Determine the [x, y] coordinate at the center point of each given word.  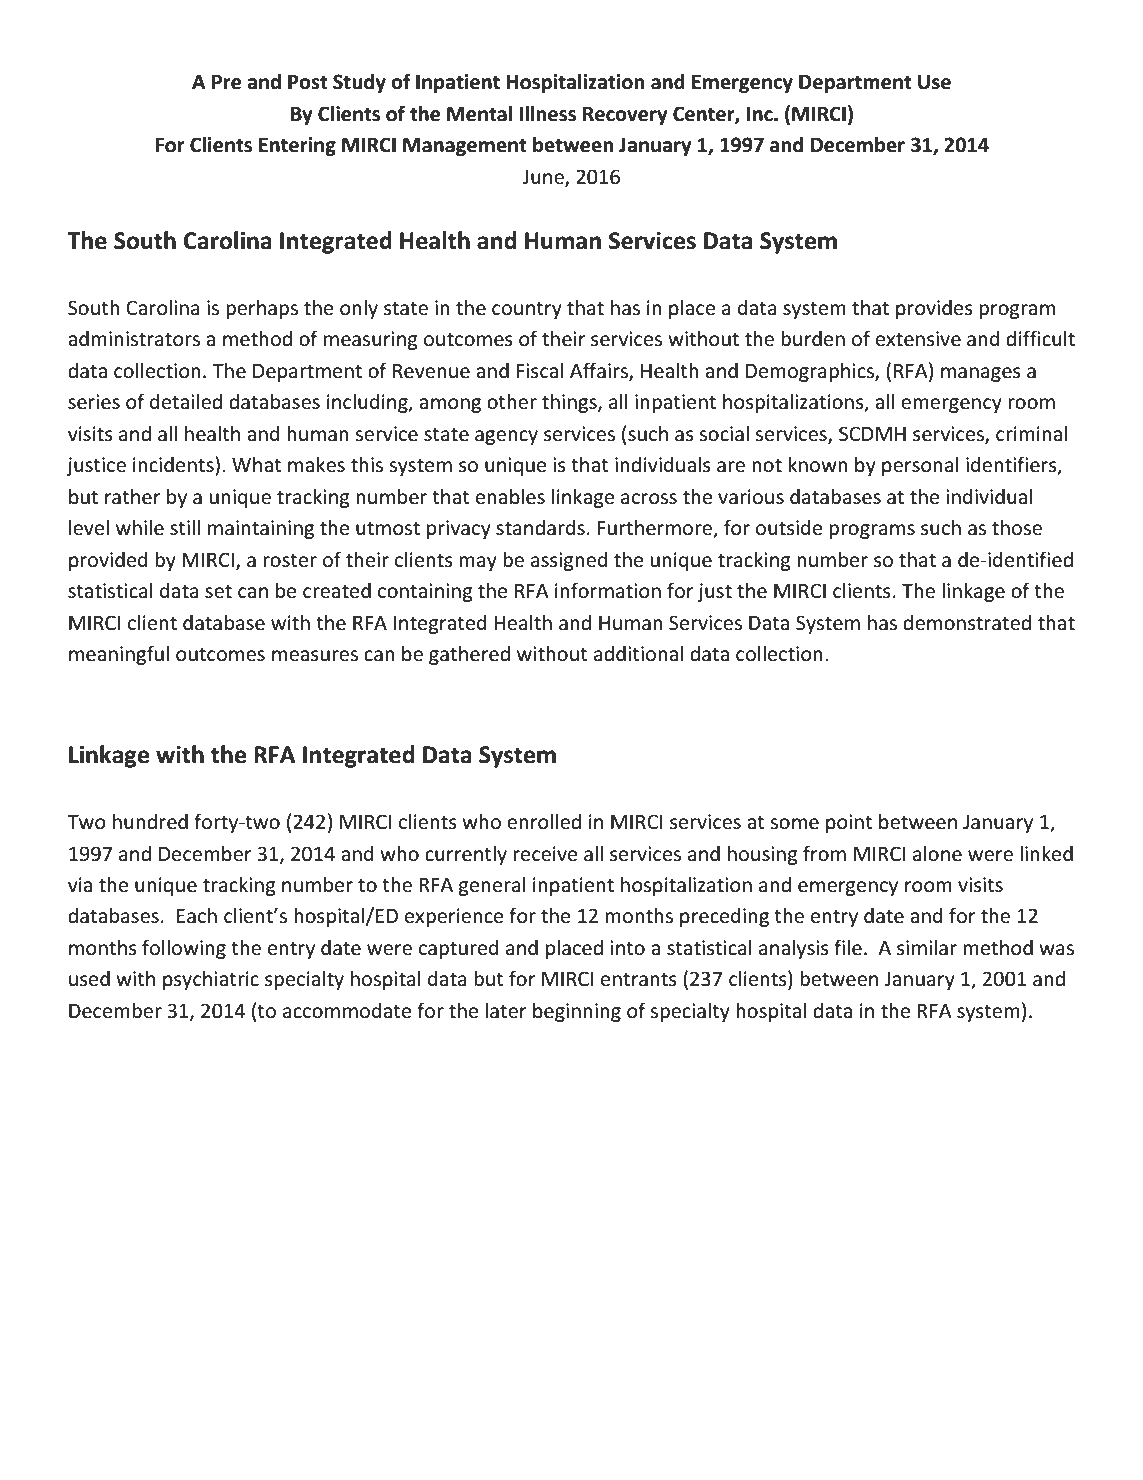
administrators [134, 338]
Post [308, 82]
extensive [918, 339]
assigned [569, 561]
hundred [150, 821]
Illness [547, 113]
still [185, 527]
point [849, 823]
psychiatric [211, 980]
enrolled [544, 821]
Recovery [625, 115]
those [1017, 527]
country [527, 310]
